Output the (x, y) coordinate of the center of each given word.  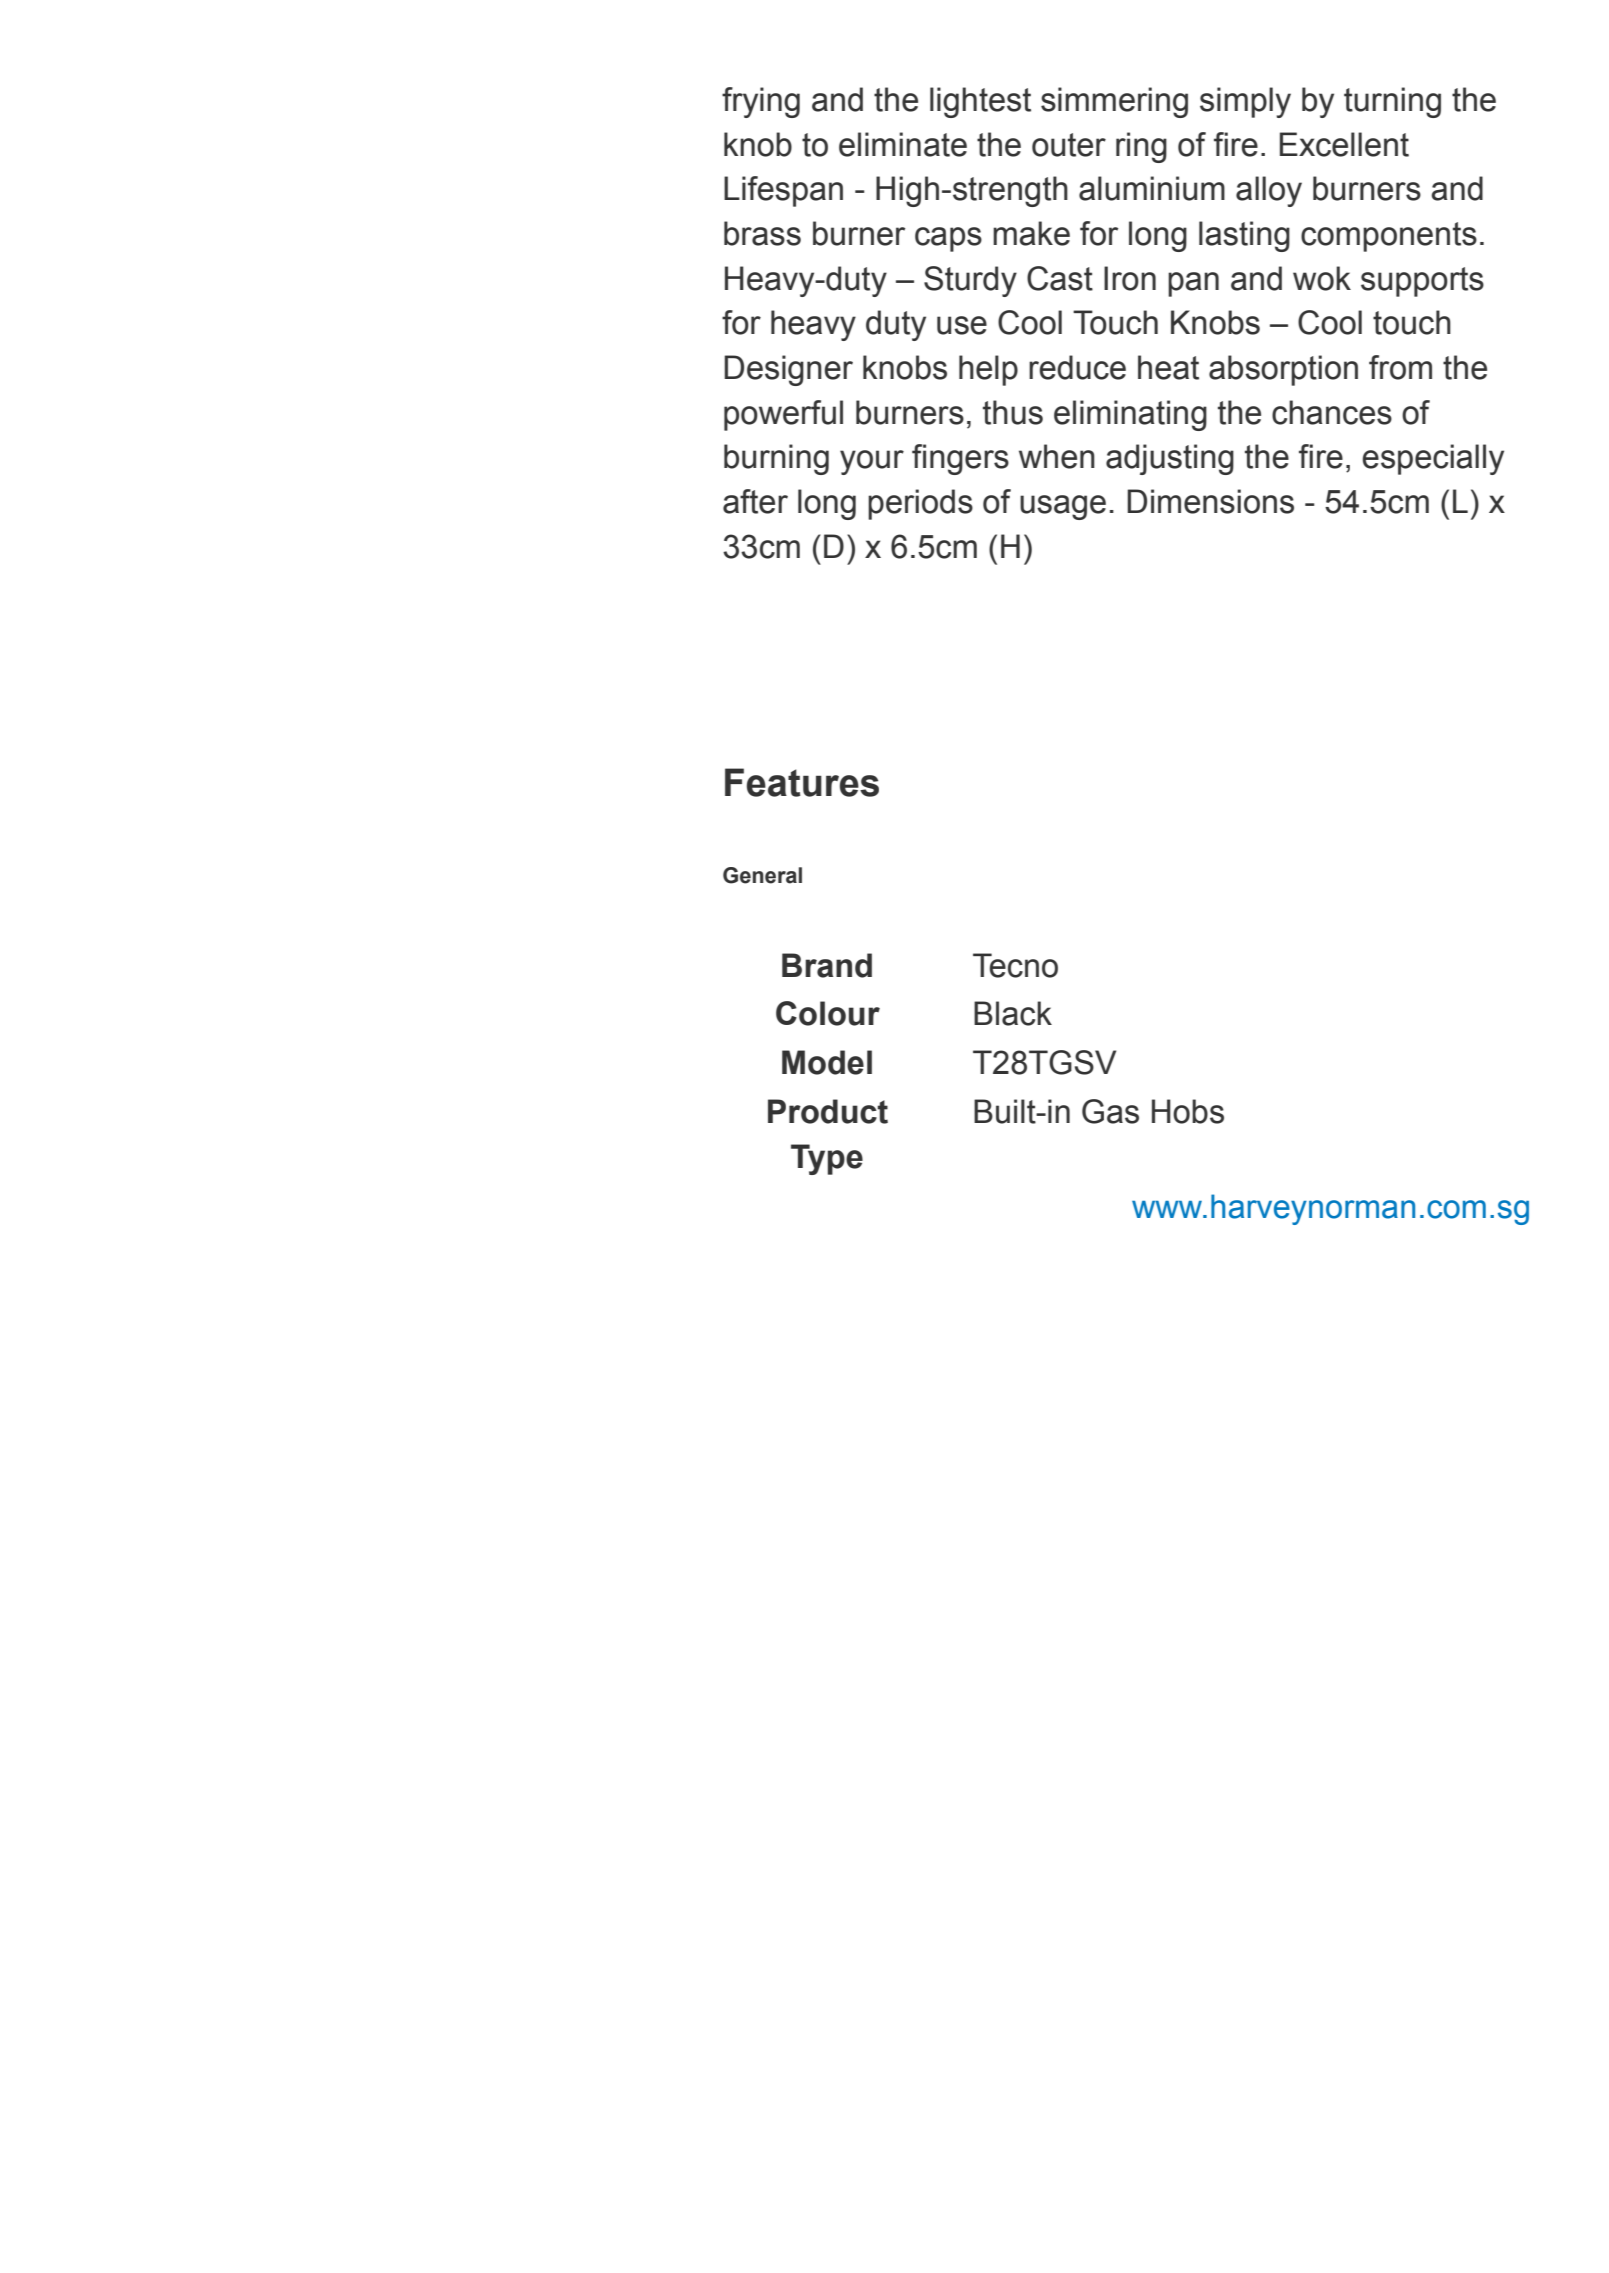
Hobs (1188, 1111)
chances (1332, 412)
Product (828, 1111)
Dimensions (1210, 501)
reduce (1077, 367)
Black (1013, 1013)
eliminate (903, 144)
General (762, 875)
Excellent (1344, 144)
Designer (788, 370)
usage (1063, 507)
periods (920, 504)
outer (1069, 145)
